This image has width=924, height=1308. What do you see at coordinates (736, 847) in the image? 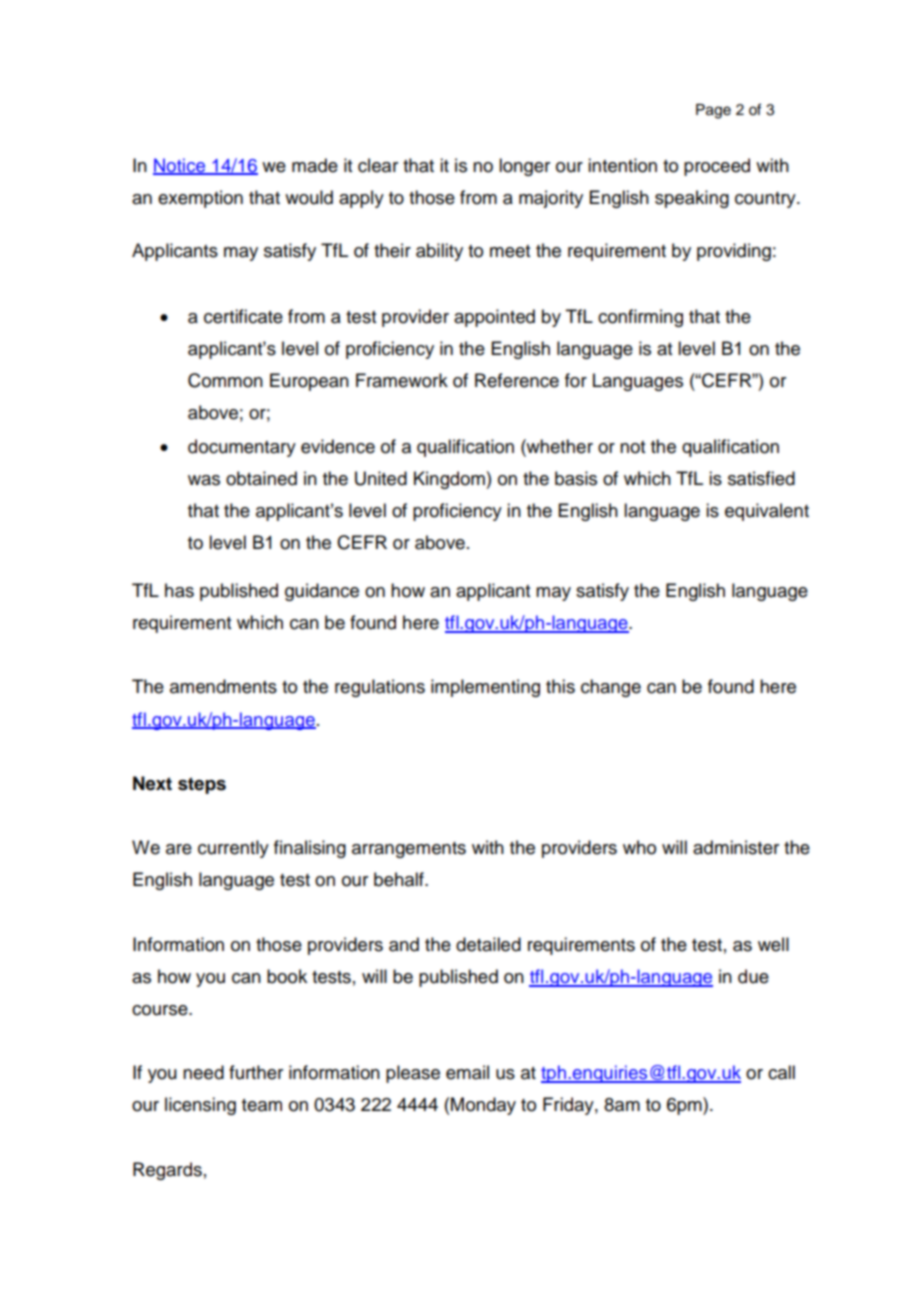
I see `administer` at bounding box center [736, 847].
